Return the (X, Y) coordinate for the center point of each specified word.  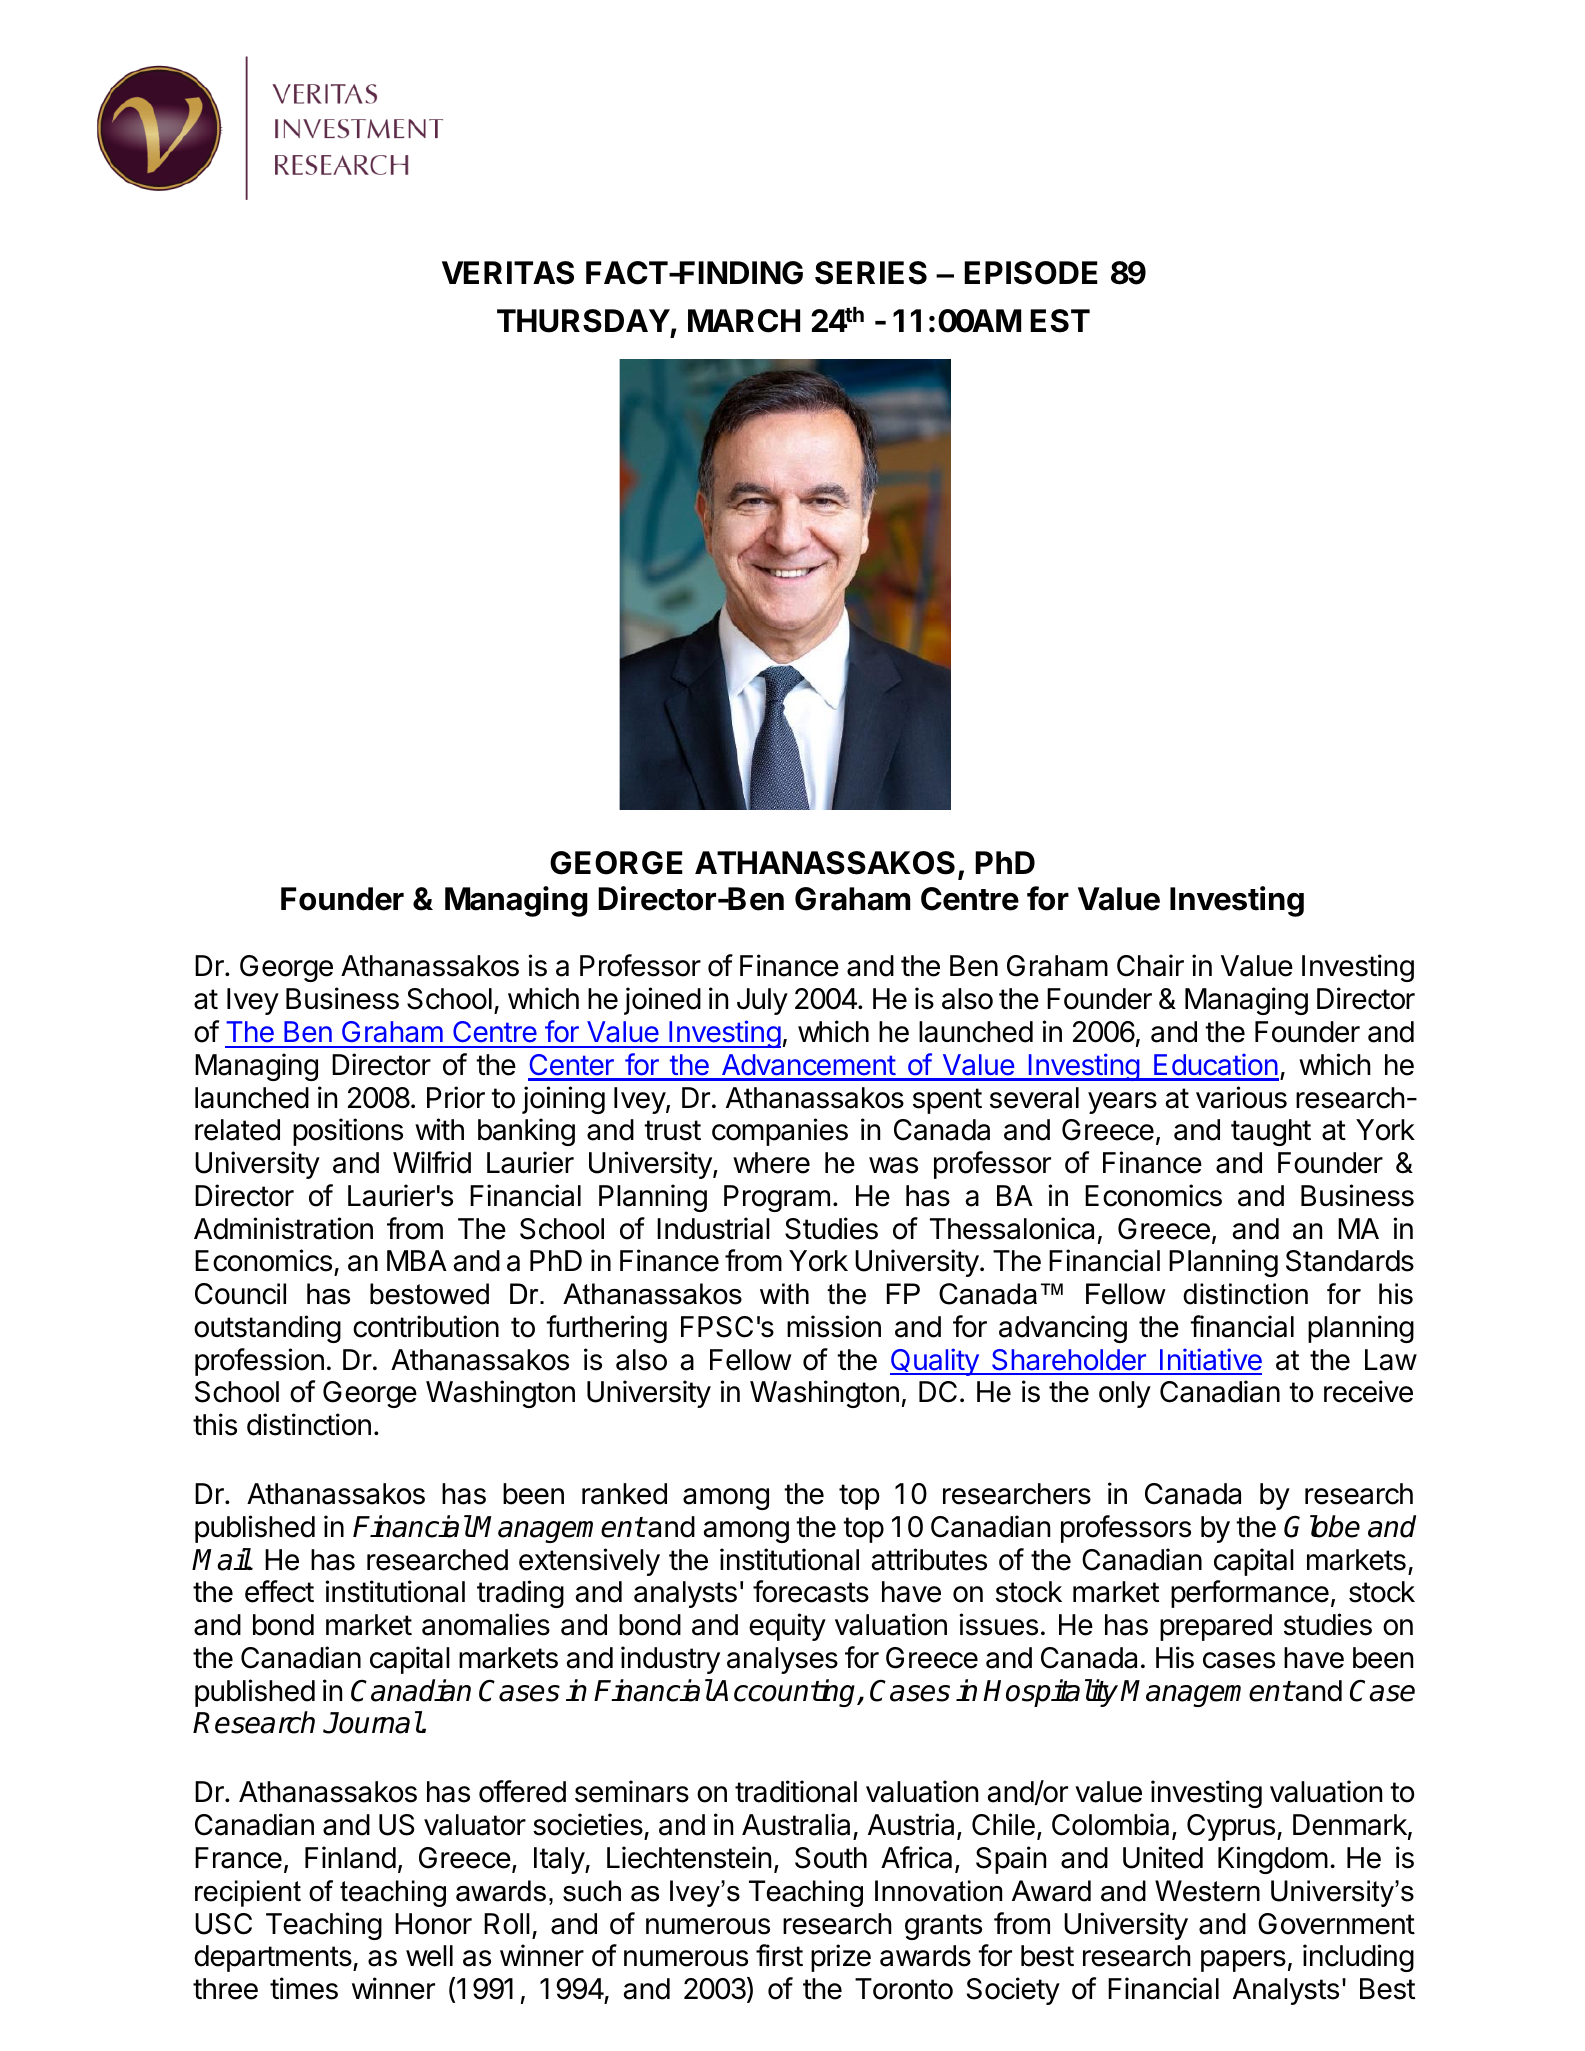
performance (1250, 1594)
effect (279, 1591)
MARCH (744, 321)
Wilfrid (432, 1162)
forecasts (811, 1591)
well (429, 1956)
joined (662, 1001)
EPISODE (1031, 273)
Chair (1150, 965)
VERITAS (508, 273)
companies (780, 1132)
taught (1271, 1132)
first (779, 1955)
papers (1243, 1961)
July (762, 1001)
